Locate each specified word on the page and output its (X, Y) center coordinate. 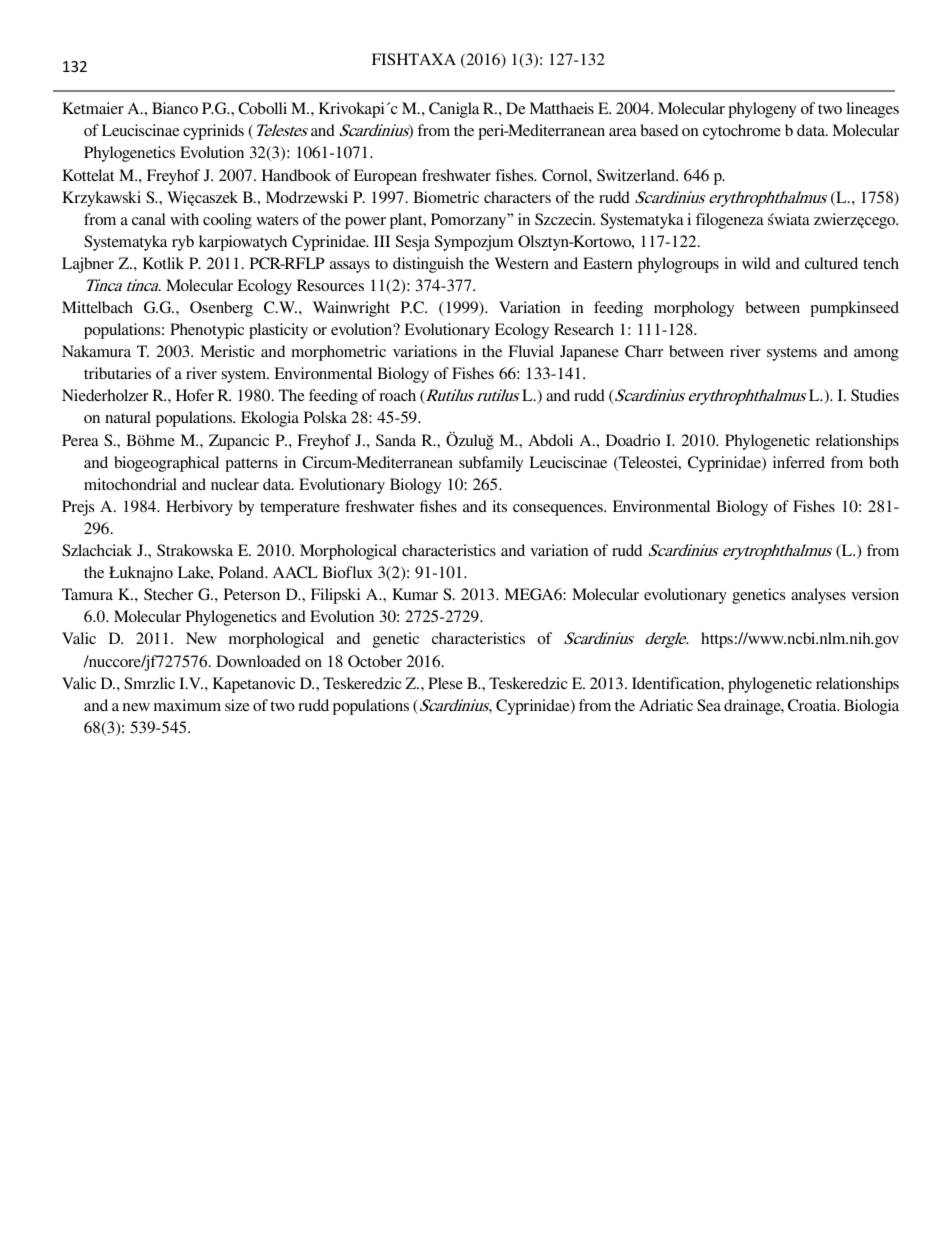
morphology (694, 309)
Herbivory (199, 508)
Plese (445, 683)
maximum (187, 705)
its (499, 506)
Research (584, 329)
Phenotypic (207, 331)
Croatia (813, 705)
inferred (799, 462)
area (623, 132)
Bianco (175, 108)
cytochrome (742, 132)
